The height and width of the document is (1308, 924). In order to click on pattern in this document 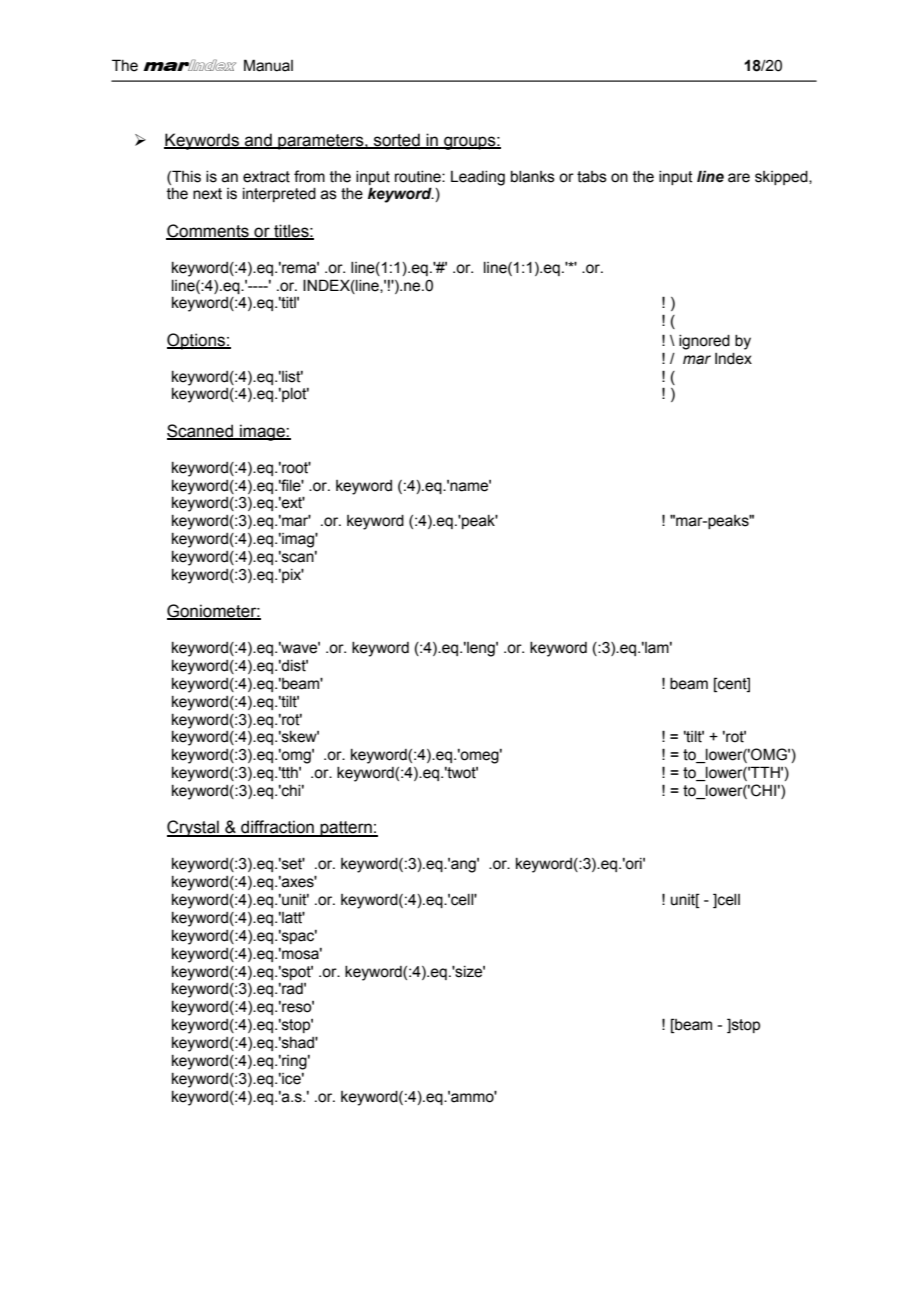, I will do `click(346, 829)`.
